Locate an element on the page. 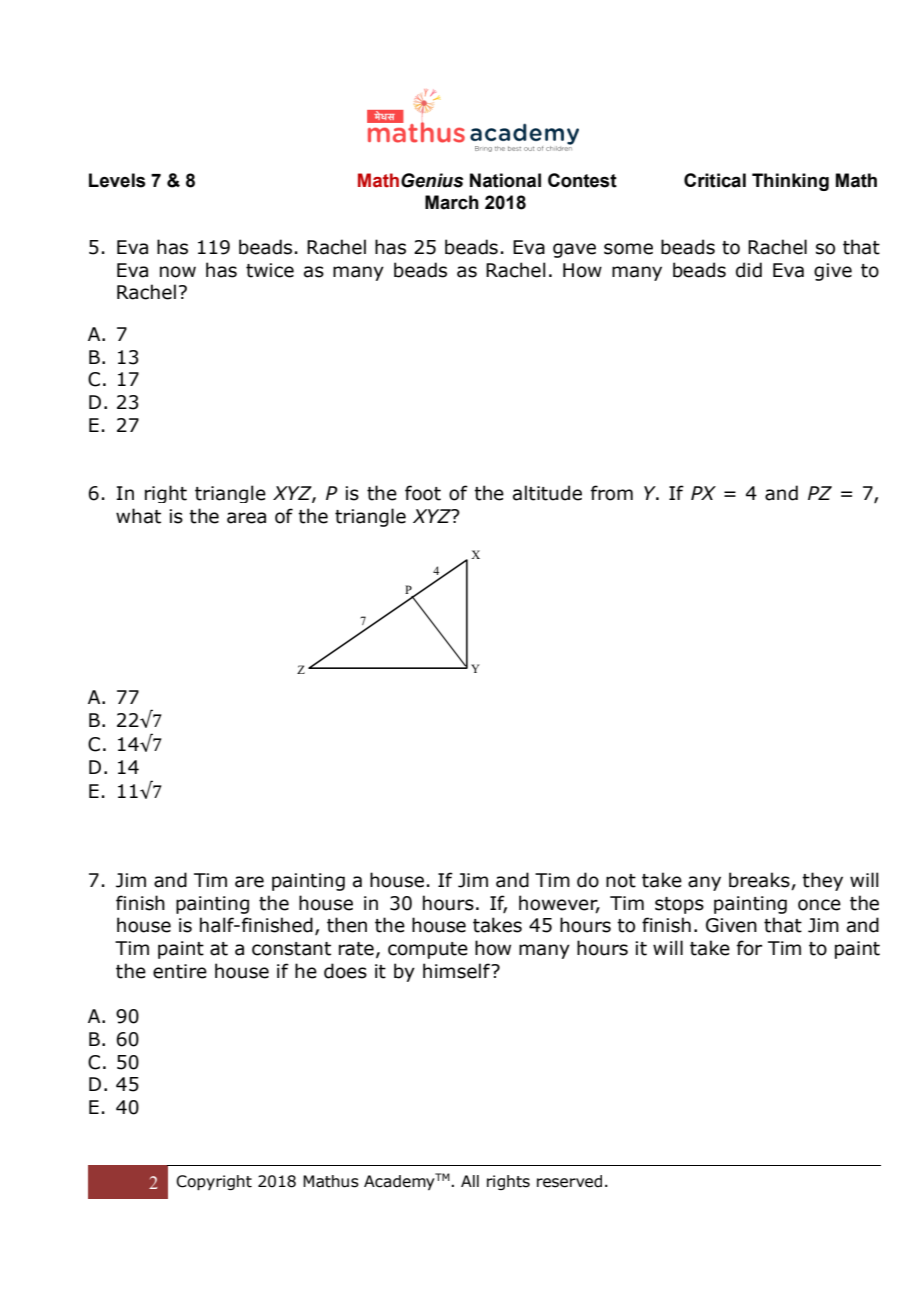 The height and width of the document is (1308, 924). foot is located at coordinates (423, 493).
